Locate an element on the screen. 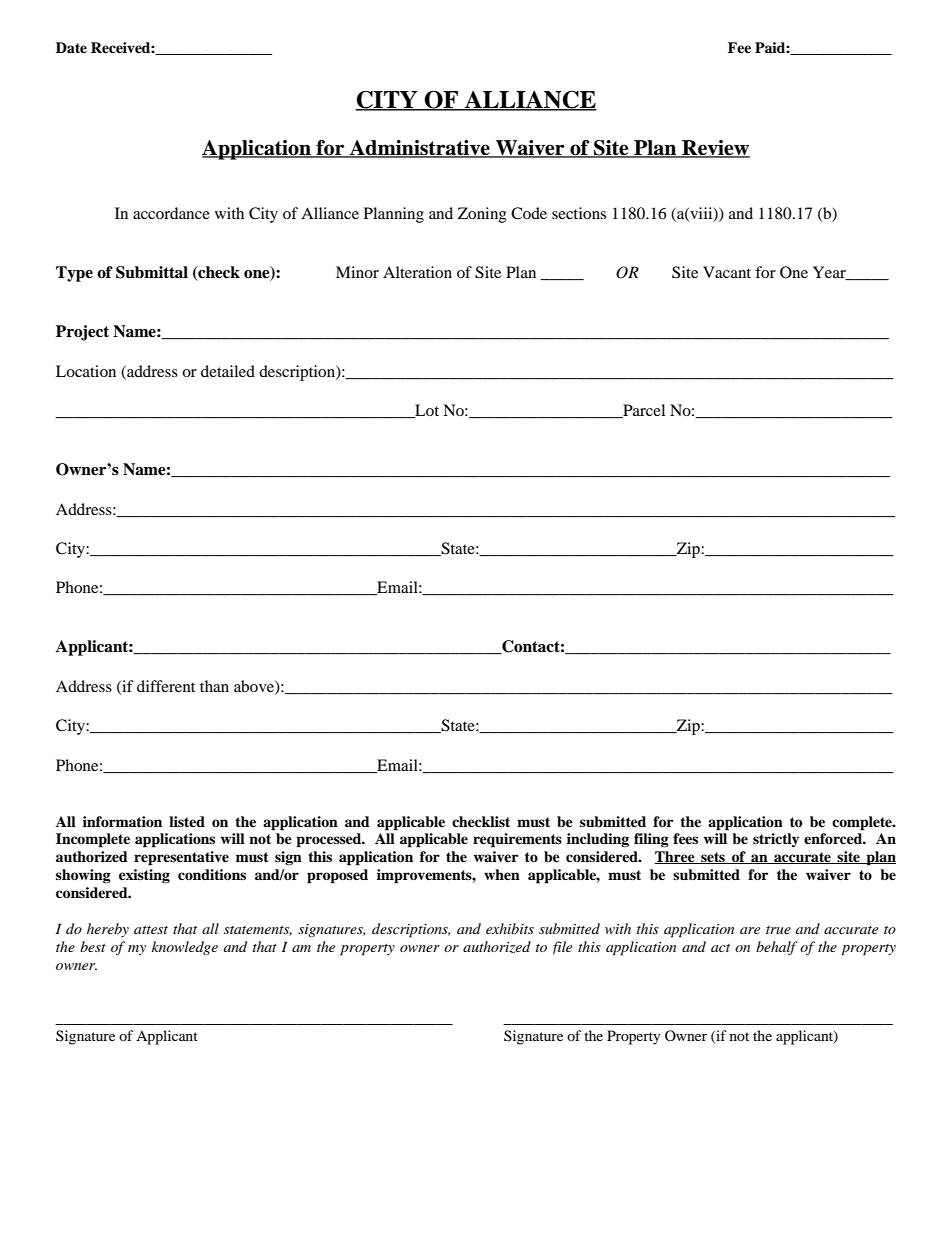 The width and height of the screenshot is (952, 1233). Vacant is located at coordinates (727, 272).
